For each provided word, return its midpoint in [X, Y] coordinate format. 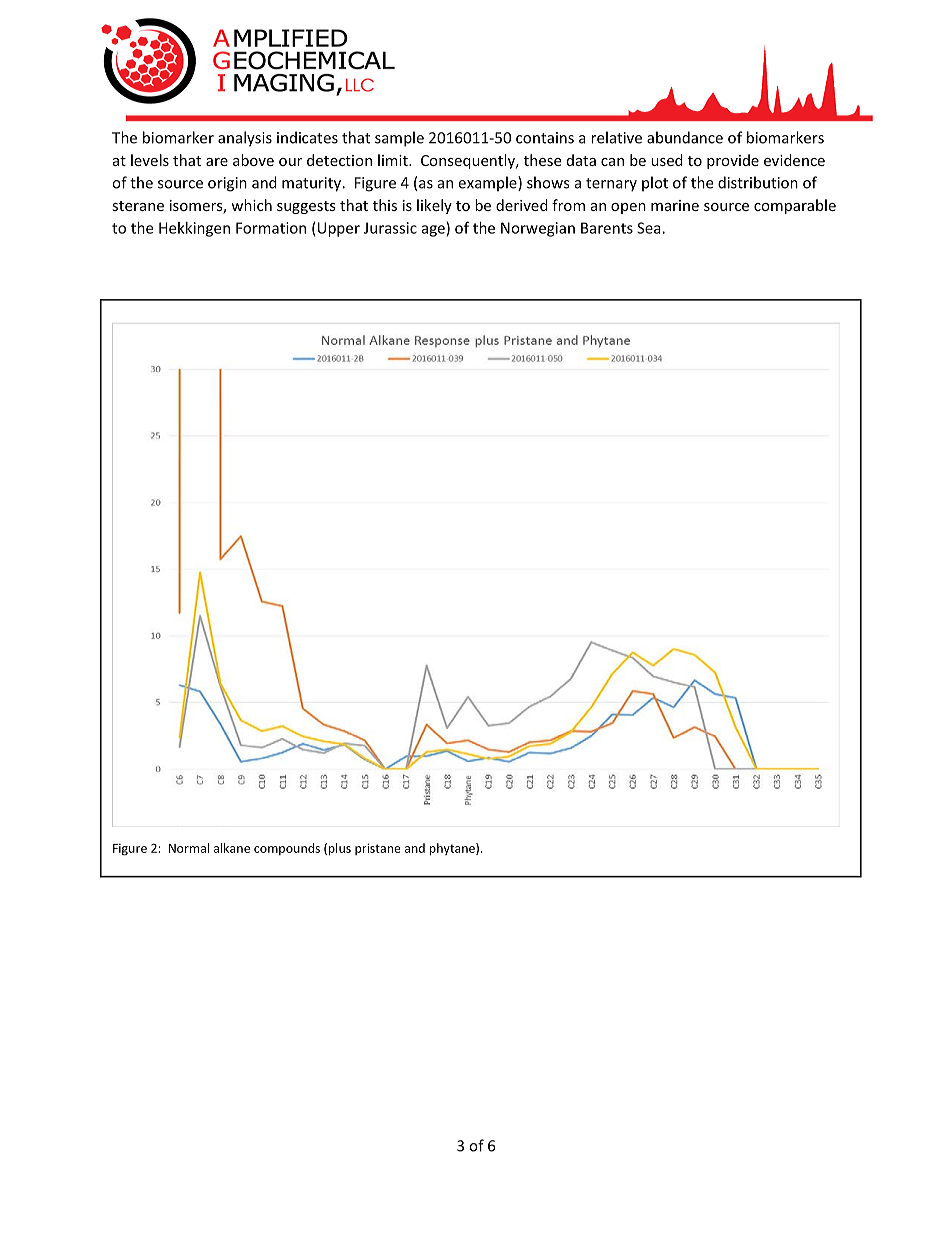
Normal [189, 848]
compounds [287, 849]
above [253, 160]
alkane [232, 848]
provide [733, 161]
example [488, 184]
